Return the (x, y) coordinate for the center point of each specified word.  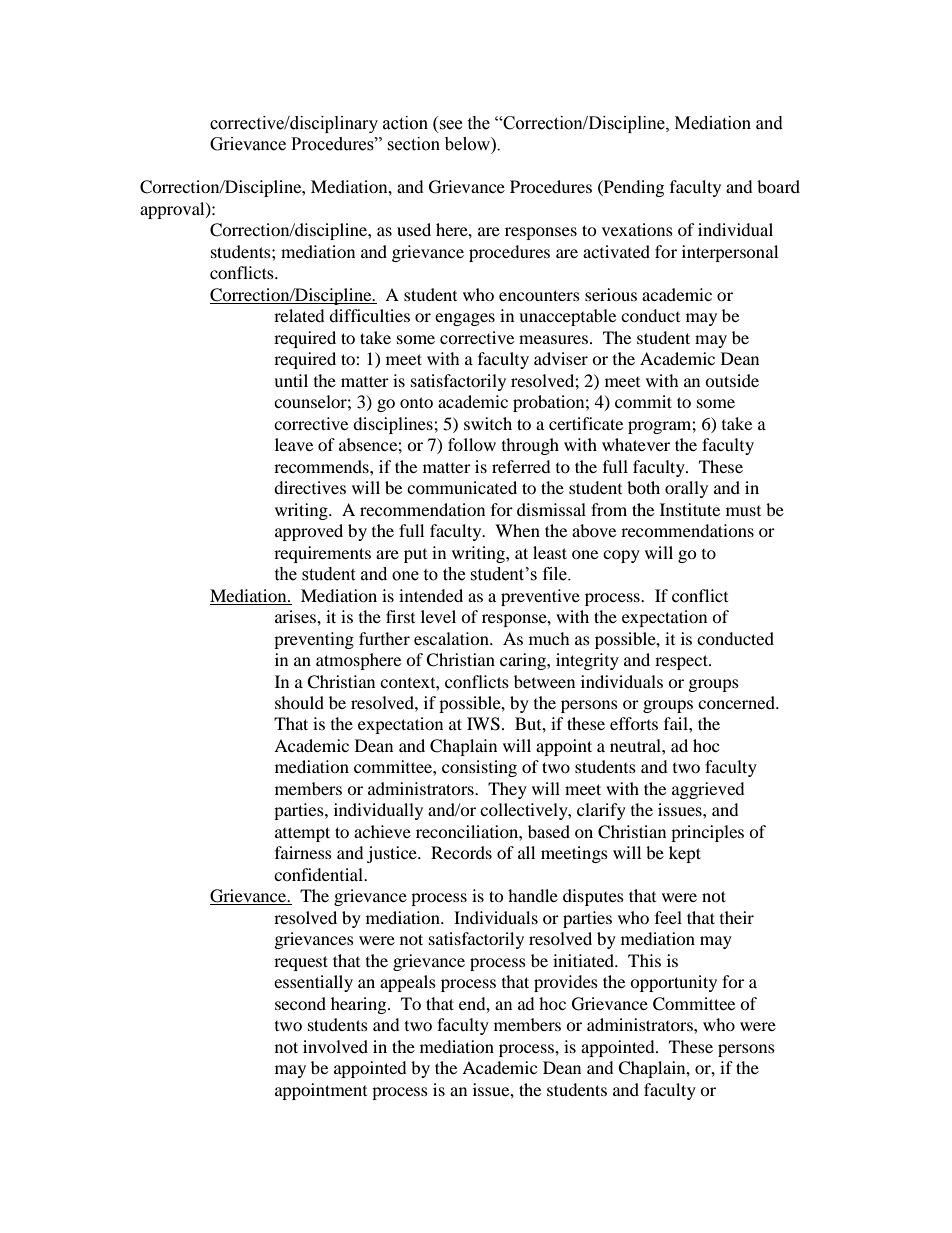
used (414, 229)
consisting (479, 768)
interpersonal (730, 253)
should (299, 702)
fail (677, 723)
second (300, 1003)
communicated (462, 487)
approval (173, 210)
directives (310, 487)
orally (686, 489)
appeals (408, 983)
